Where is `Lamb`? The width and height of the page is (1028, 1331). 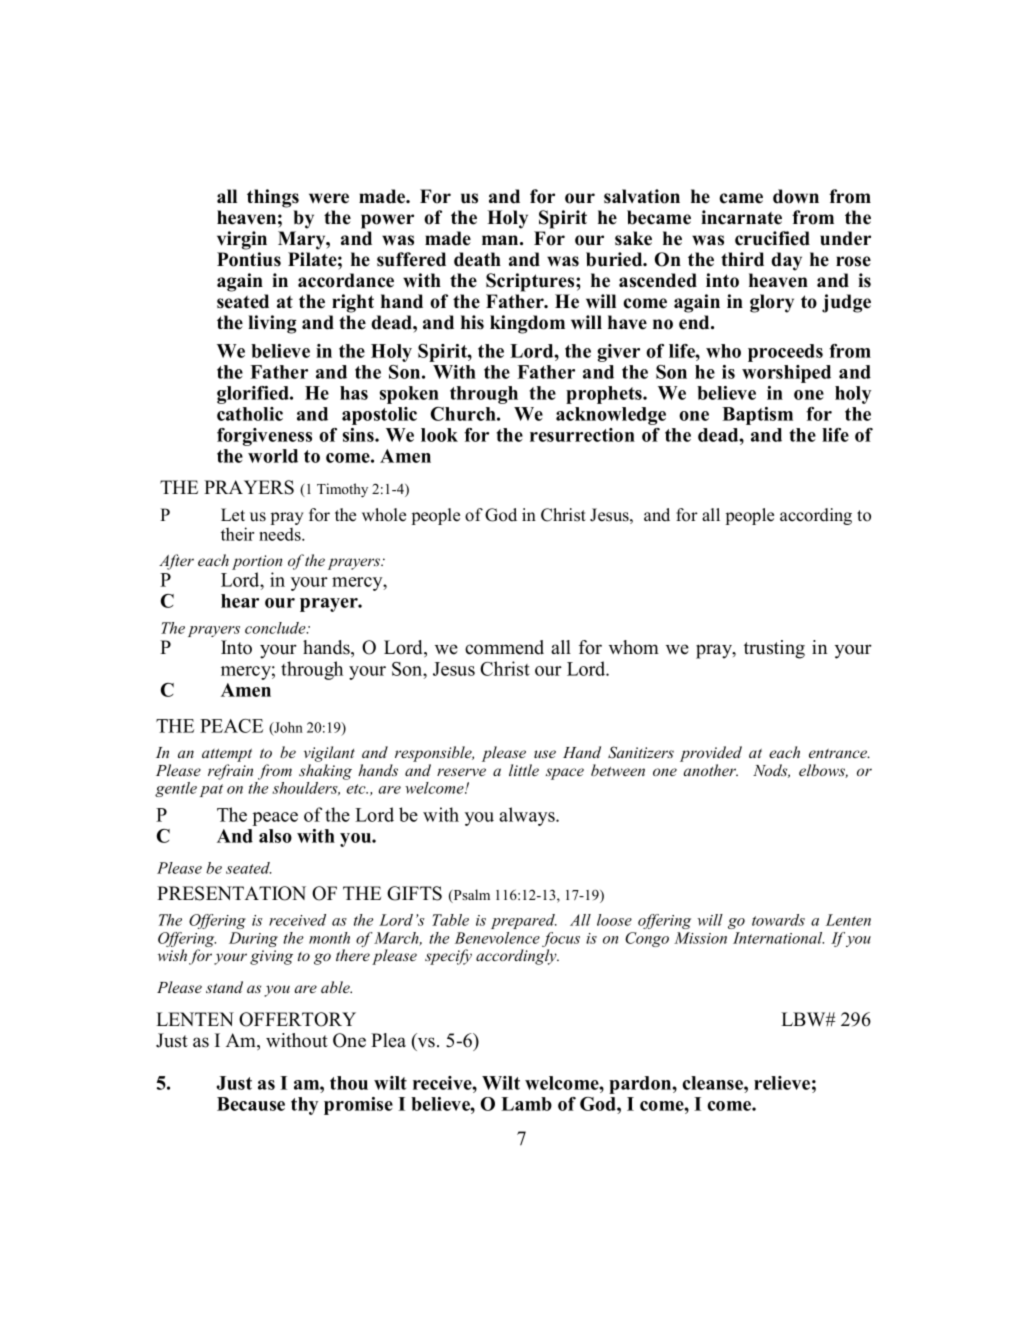
Lamb is located at coordinates (526, 1104).
